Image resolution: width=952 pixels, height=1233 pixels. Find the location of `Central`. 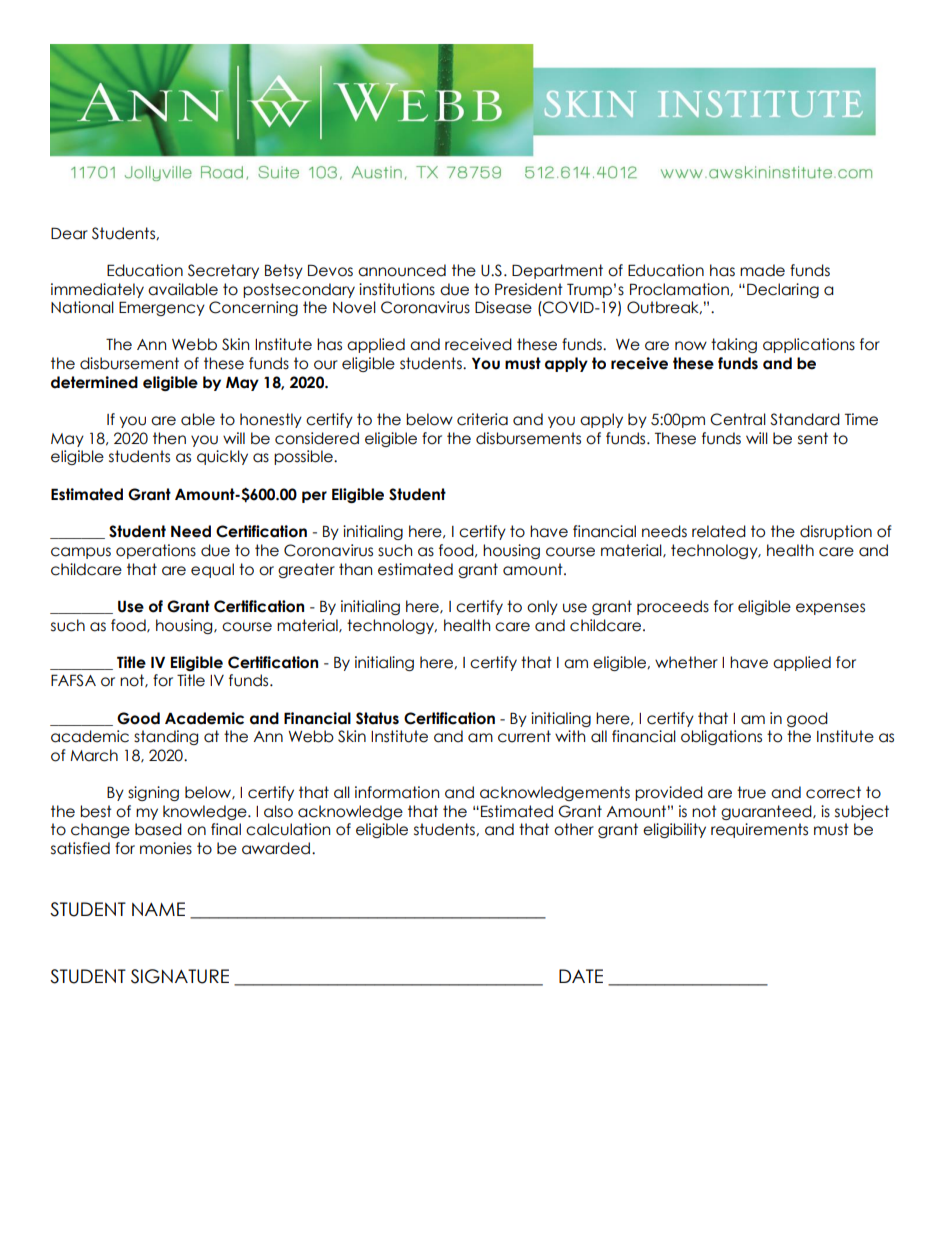

Central is located at coordinates (738, 419).
